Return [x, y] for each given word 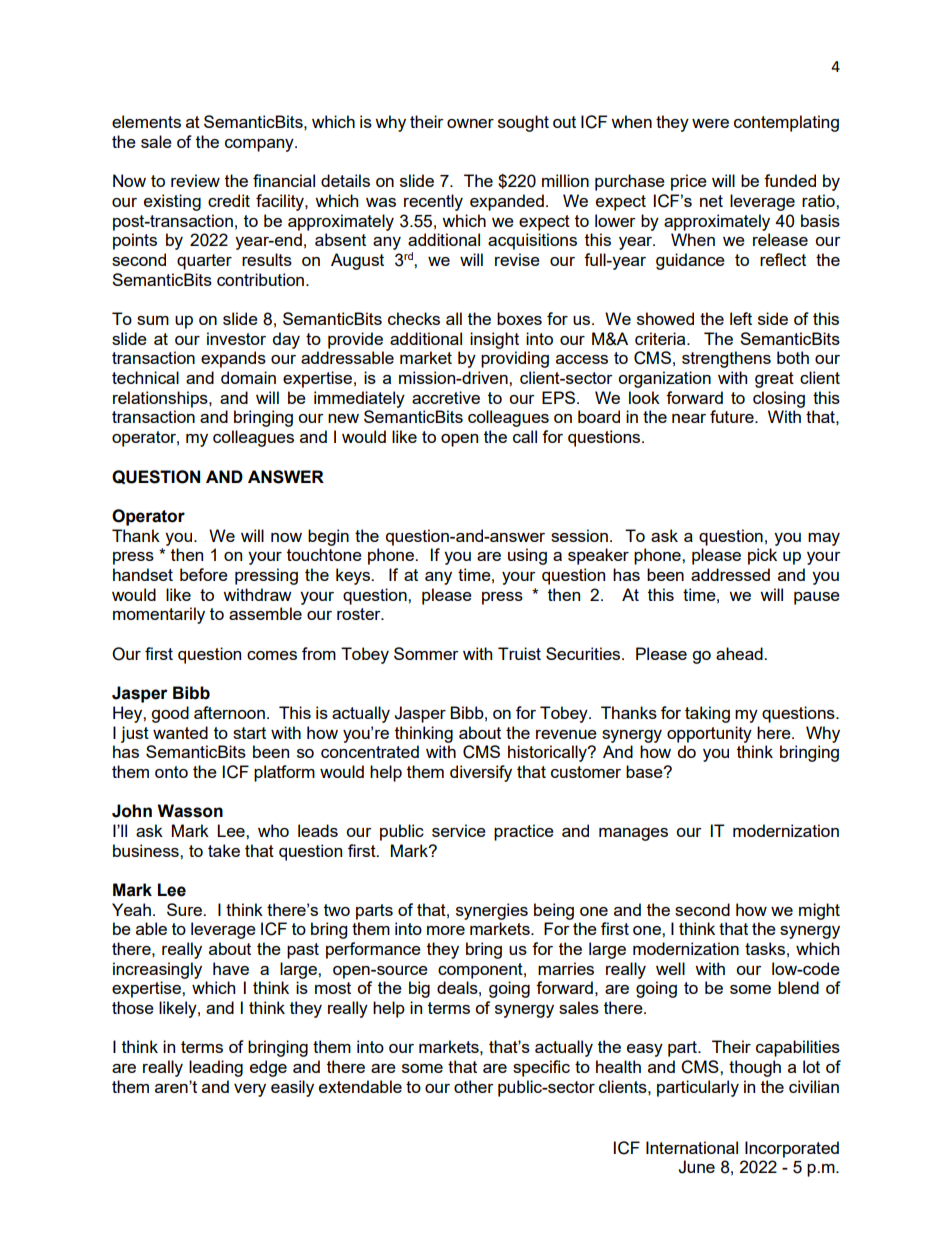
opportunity [709, 734]
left [741, 318]
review [195, 180]
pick [762, 556]
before [204, 574]
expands [233, 359]
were [710, 123]
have [231, 968]
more [446, 930]
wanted [180, 732]
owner [470, 123]
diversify [481, 773]
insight [494, 340]
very [250, 1090]
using [527, 556]
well [670, 968]
